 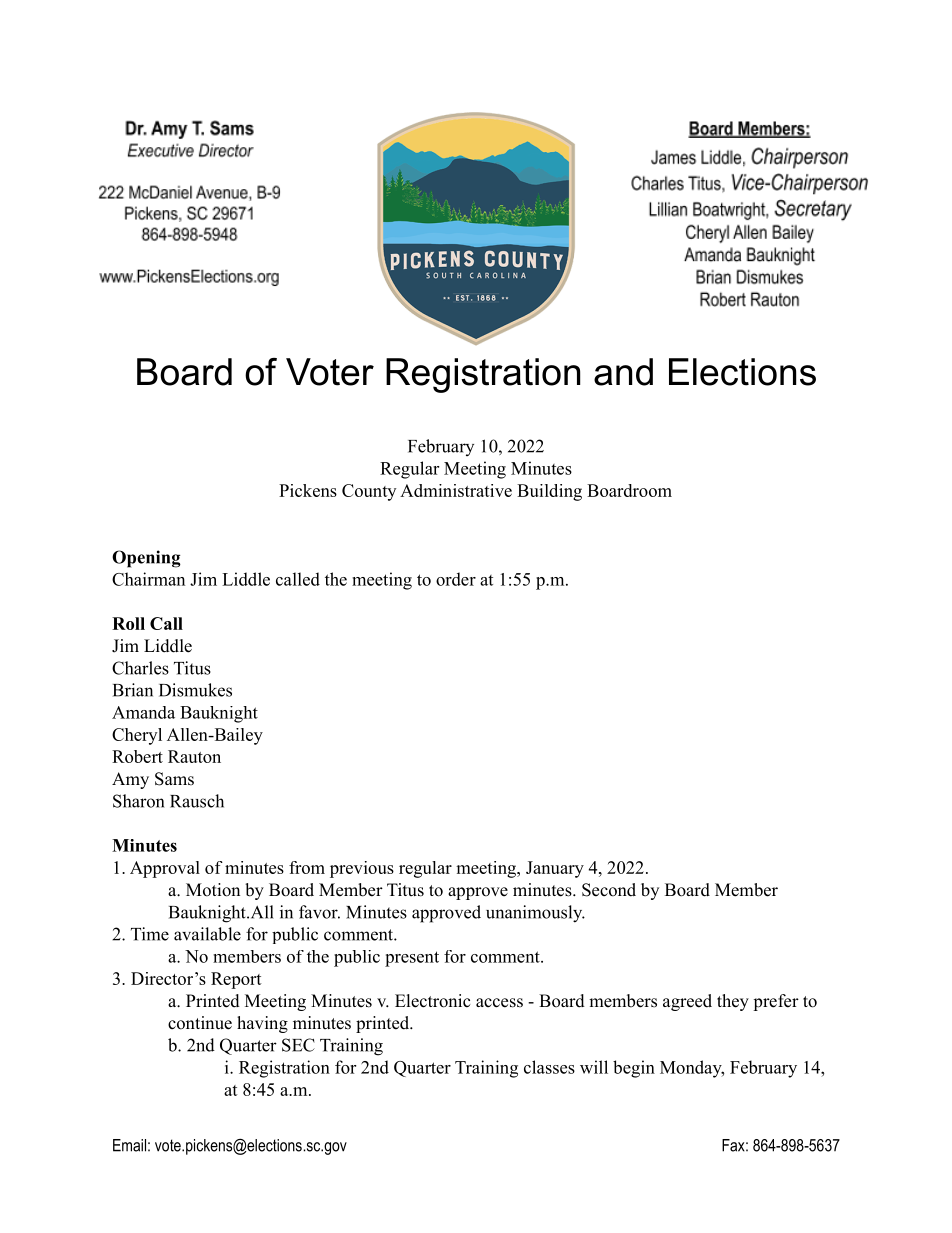 What do you see at coordinates (456, 490) in the page?
I see `Administrative` at bounding box center [456, 490].
